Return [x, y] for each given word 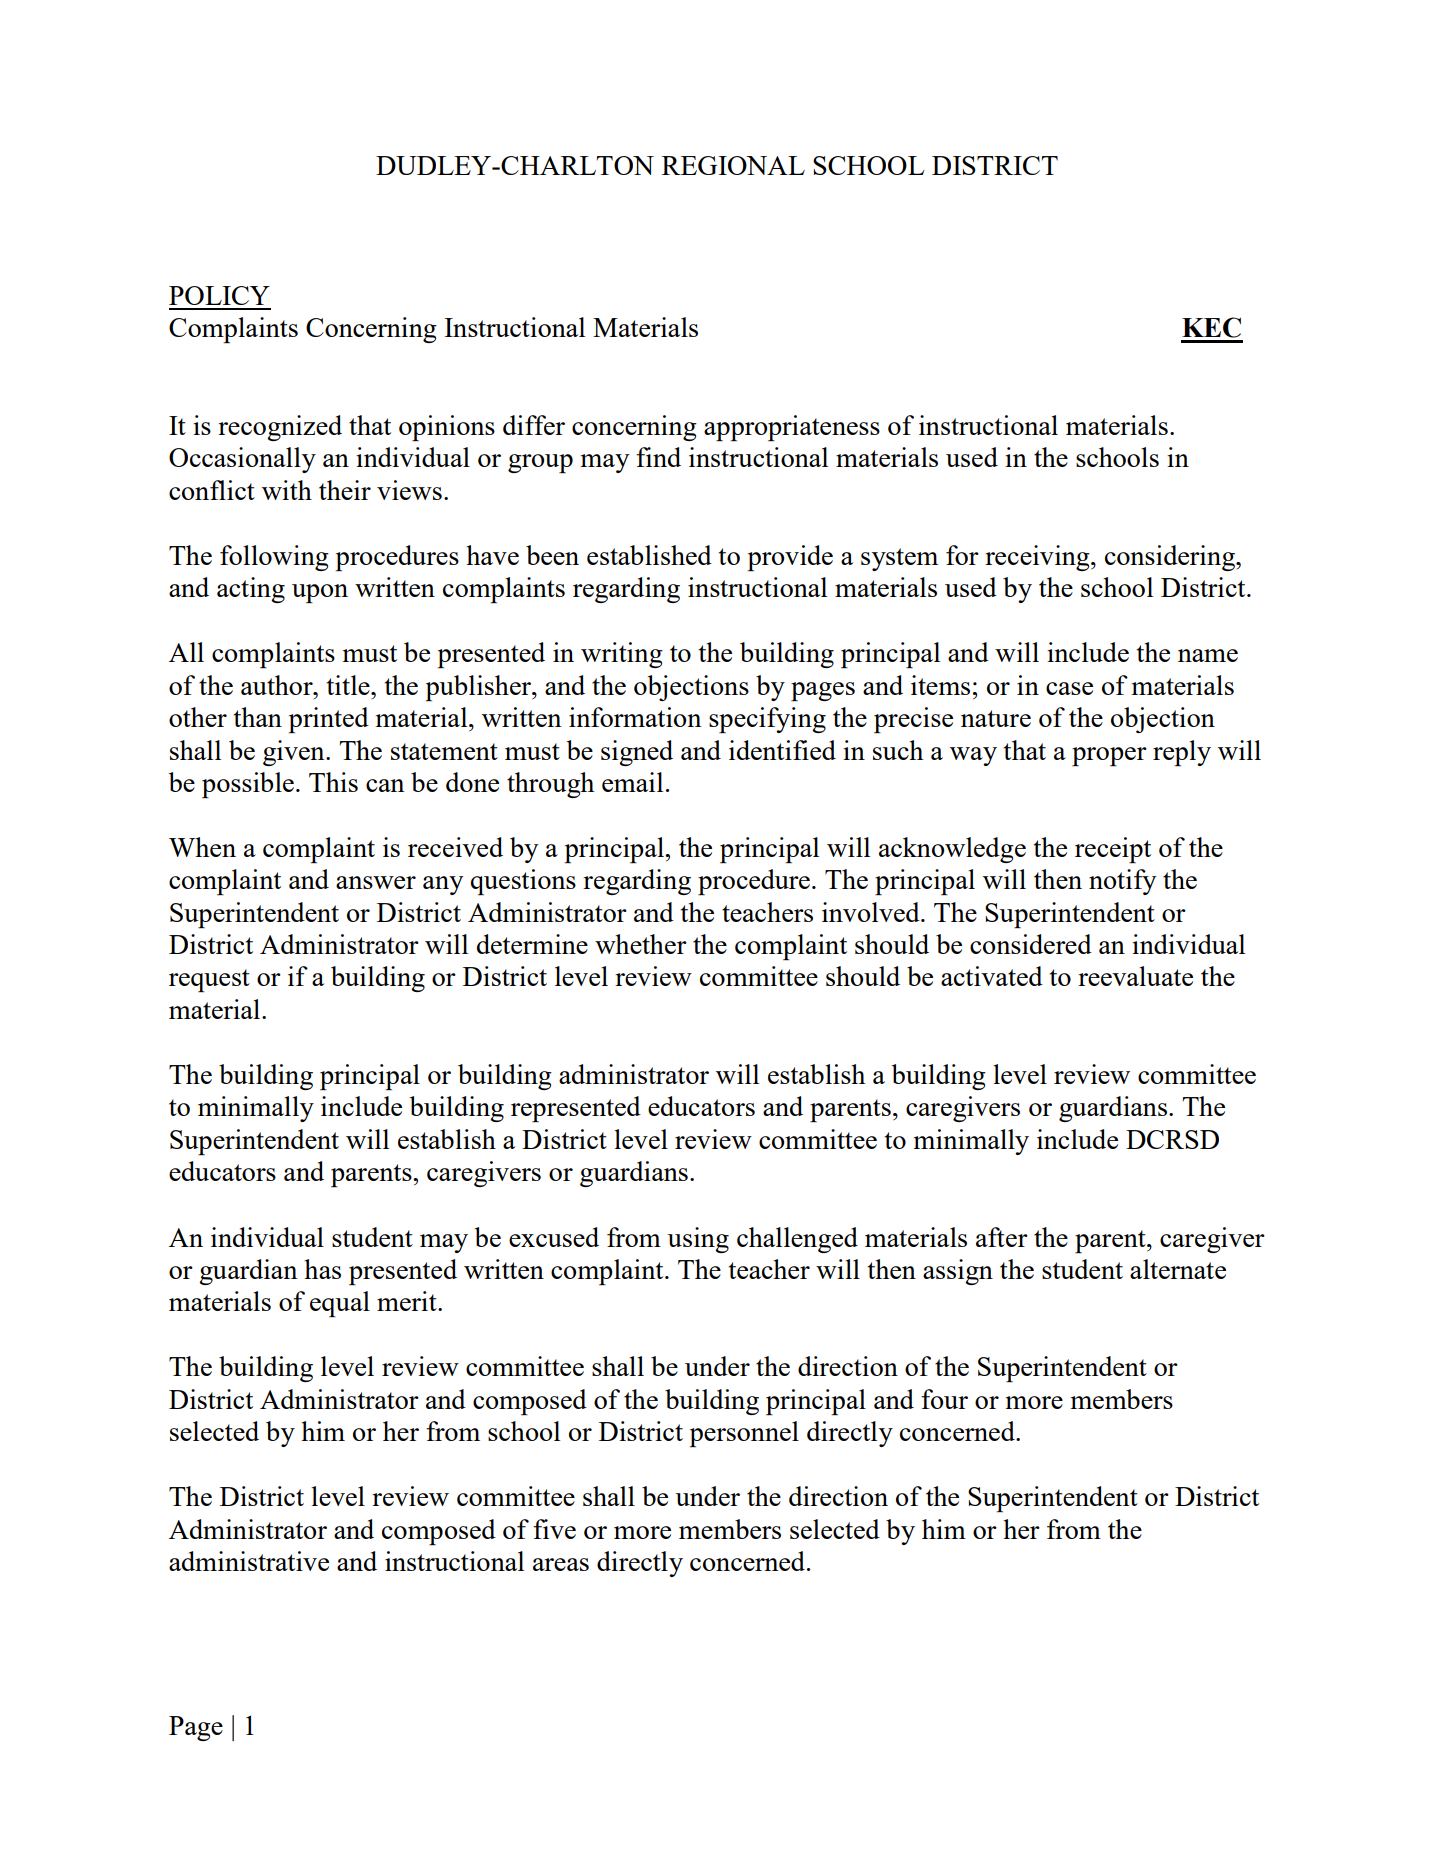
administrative [249, 1561]
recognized [280, 428]
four [944, 1399]
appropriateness [792, 428]
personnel [744, 1434]
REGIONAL [733, 165]
